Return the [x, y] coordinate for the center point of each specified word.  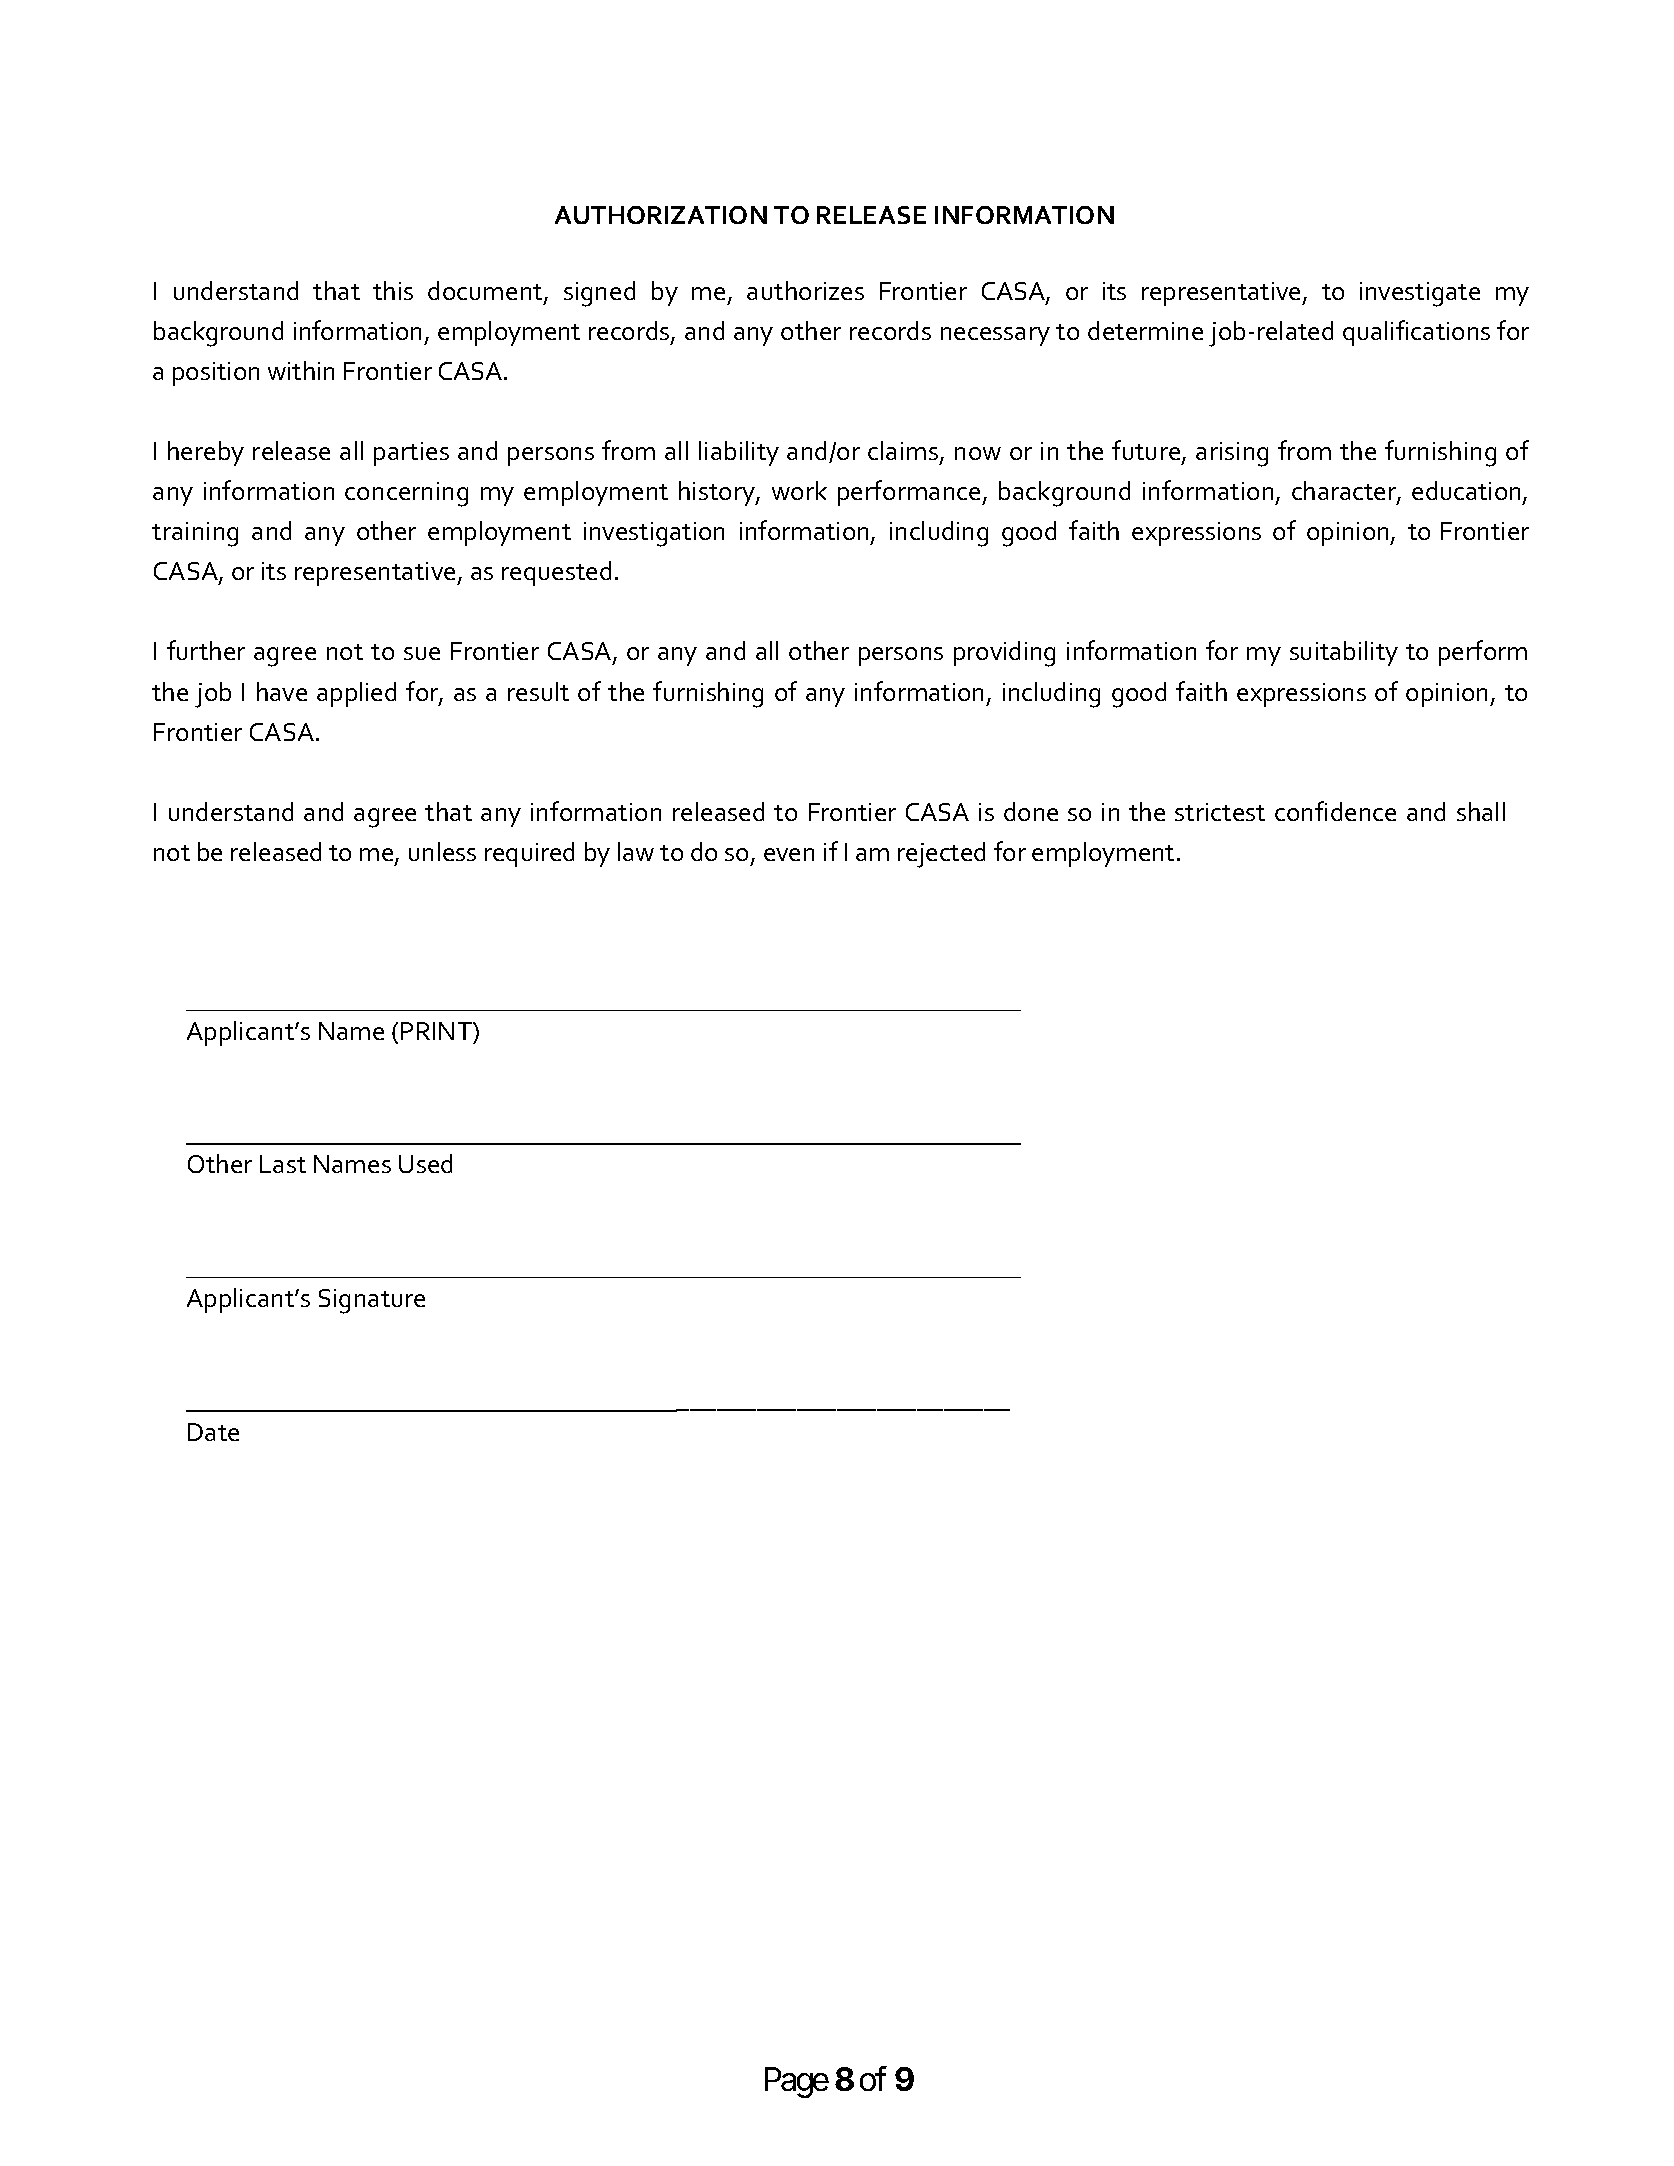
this [393, 290]
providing [1004, 654]
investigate [1420, 294]
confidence [1335, 811]
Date [213, 1432]
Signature [372, 1301]
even [789, 854]
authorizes [805, 290]
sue [422, 653]
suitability [1344, 653]
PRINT [437, 1031]
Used [425, 1163]
